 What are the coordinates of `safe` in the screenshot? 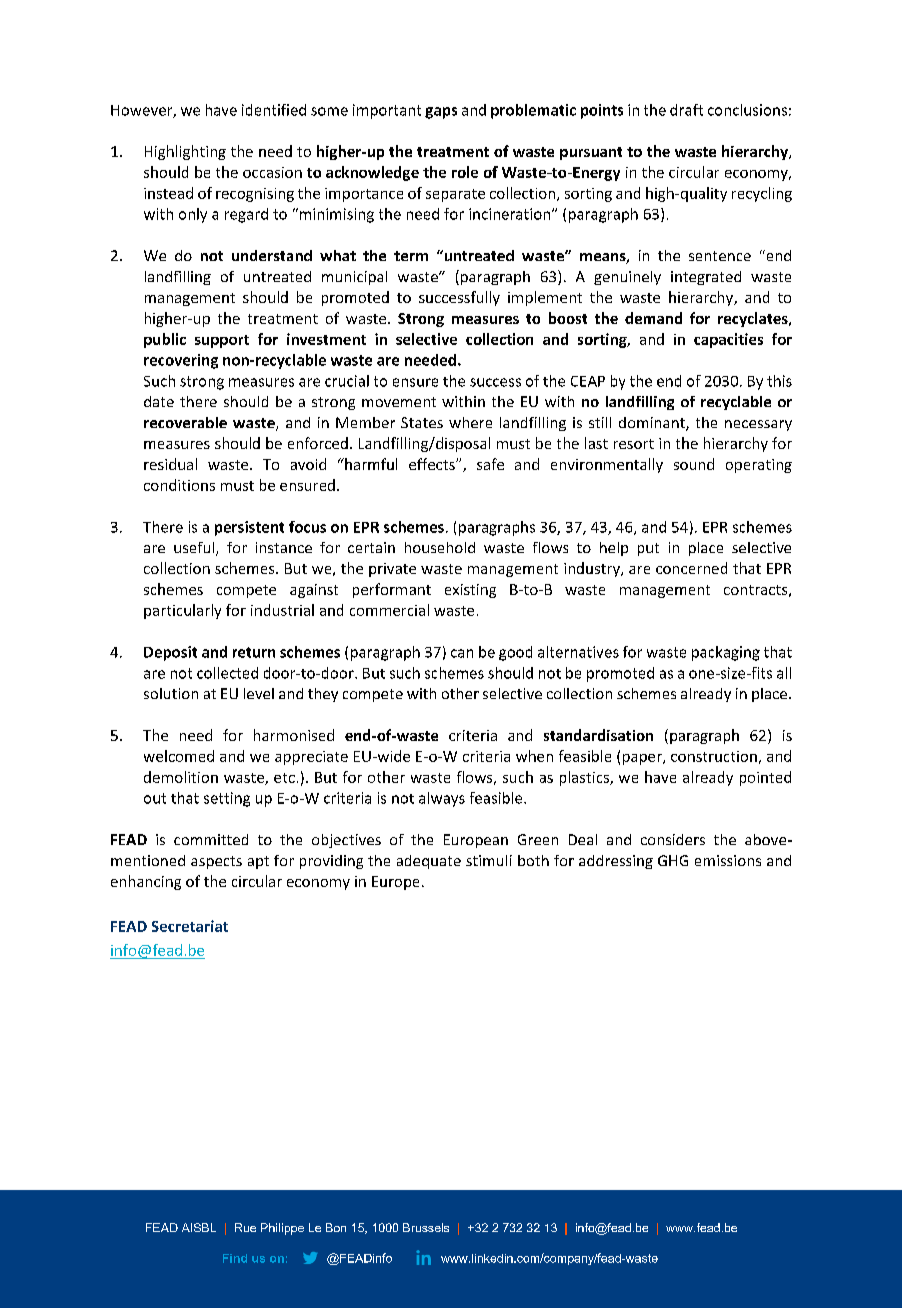 It's located at (490, 464).
